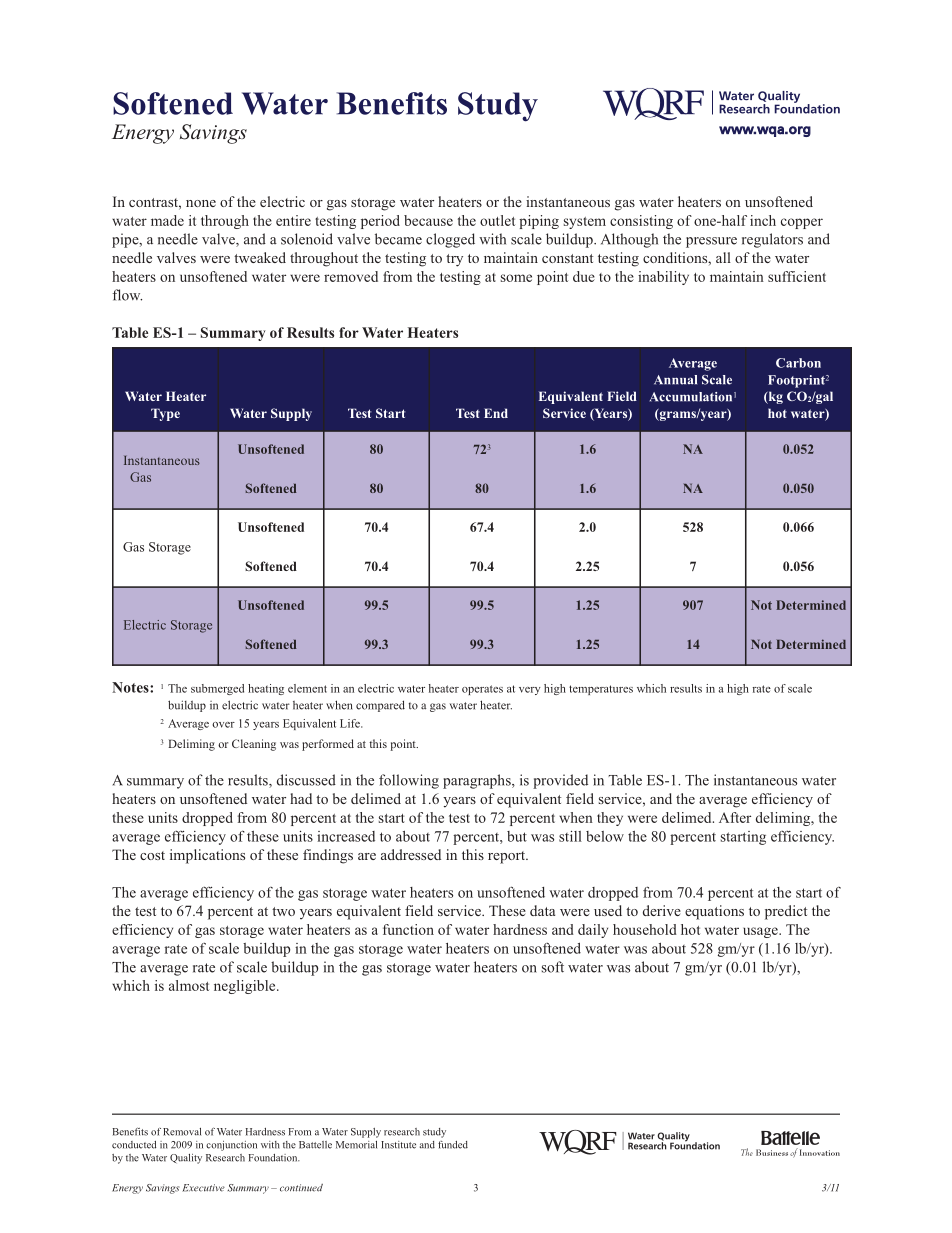 Image resolution: width=952 pixels, height=1233 pixels. What do you see at coordinates (675, 380) in the screenshot?
I see `Annual` at bounding box center [675, 380].
